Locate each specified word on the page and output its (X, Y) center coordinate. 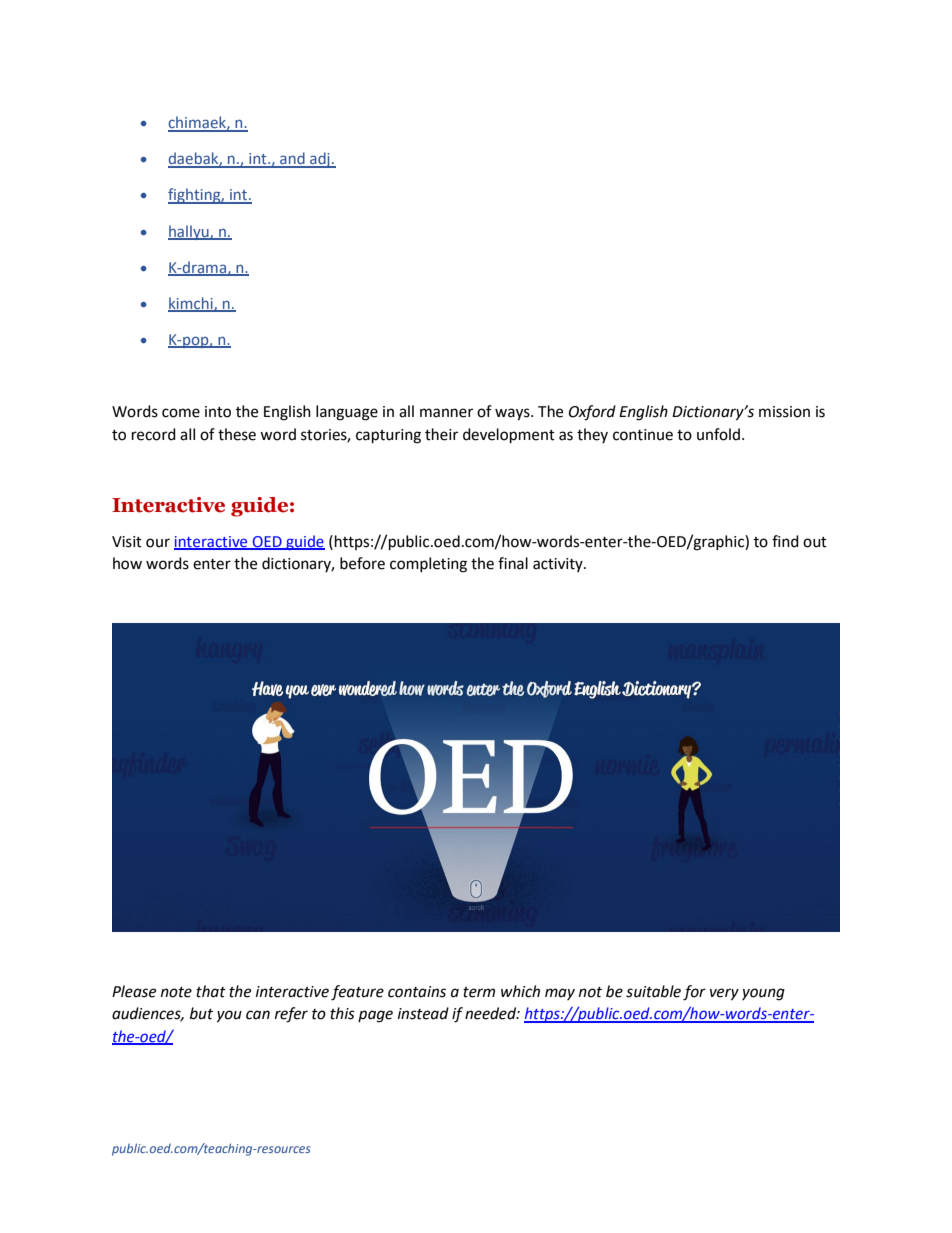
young (763, 994)
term (479, 992)
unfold (718, 434)
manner (446, 413)
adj (320, 160)
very (724, 994)
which (520, 991)
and (292, 159)
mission (784, 412)
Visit (127, 542)
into (218, 412)
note (176, 992)
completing (428, 565)
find (785, 541)
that (211, 991)
